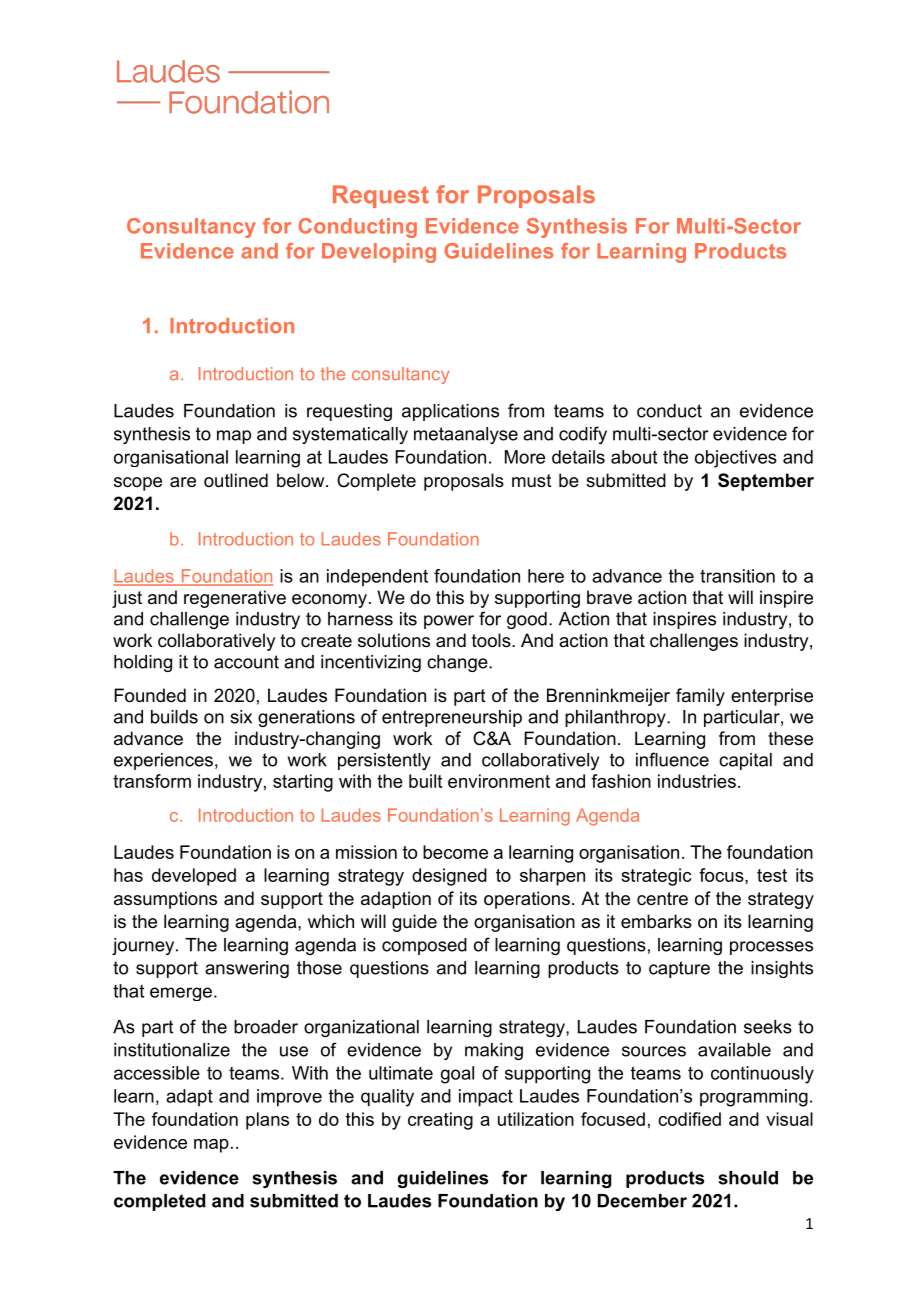  I want to click on are, so click(183, 482).
